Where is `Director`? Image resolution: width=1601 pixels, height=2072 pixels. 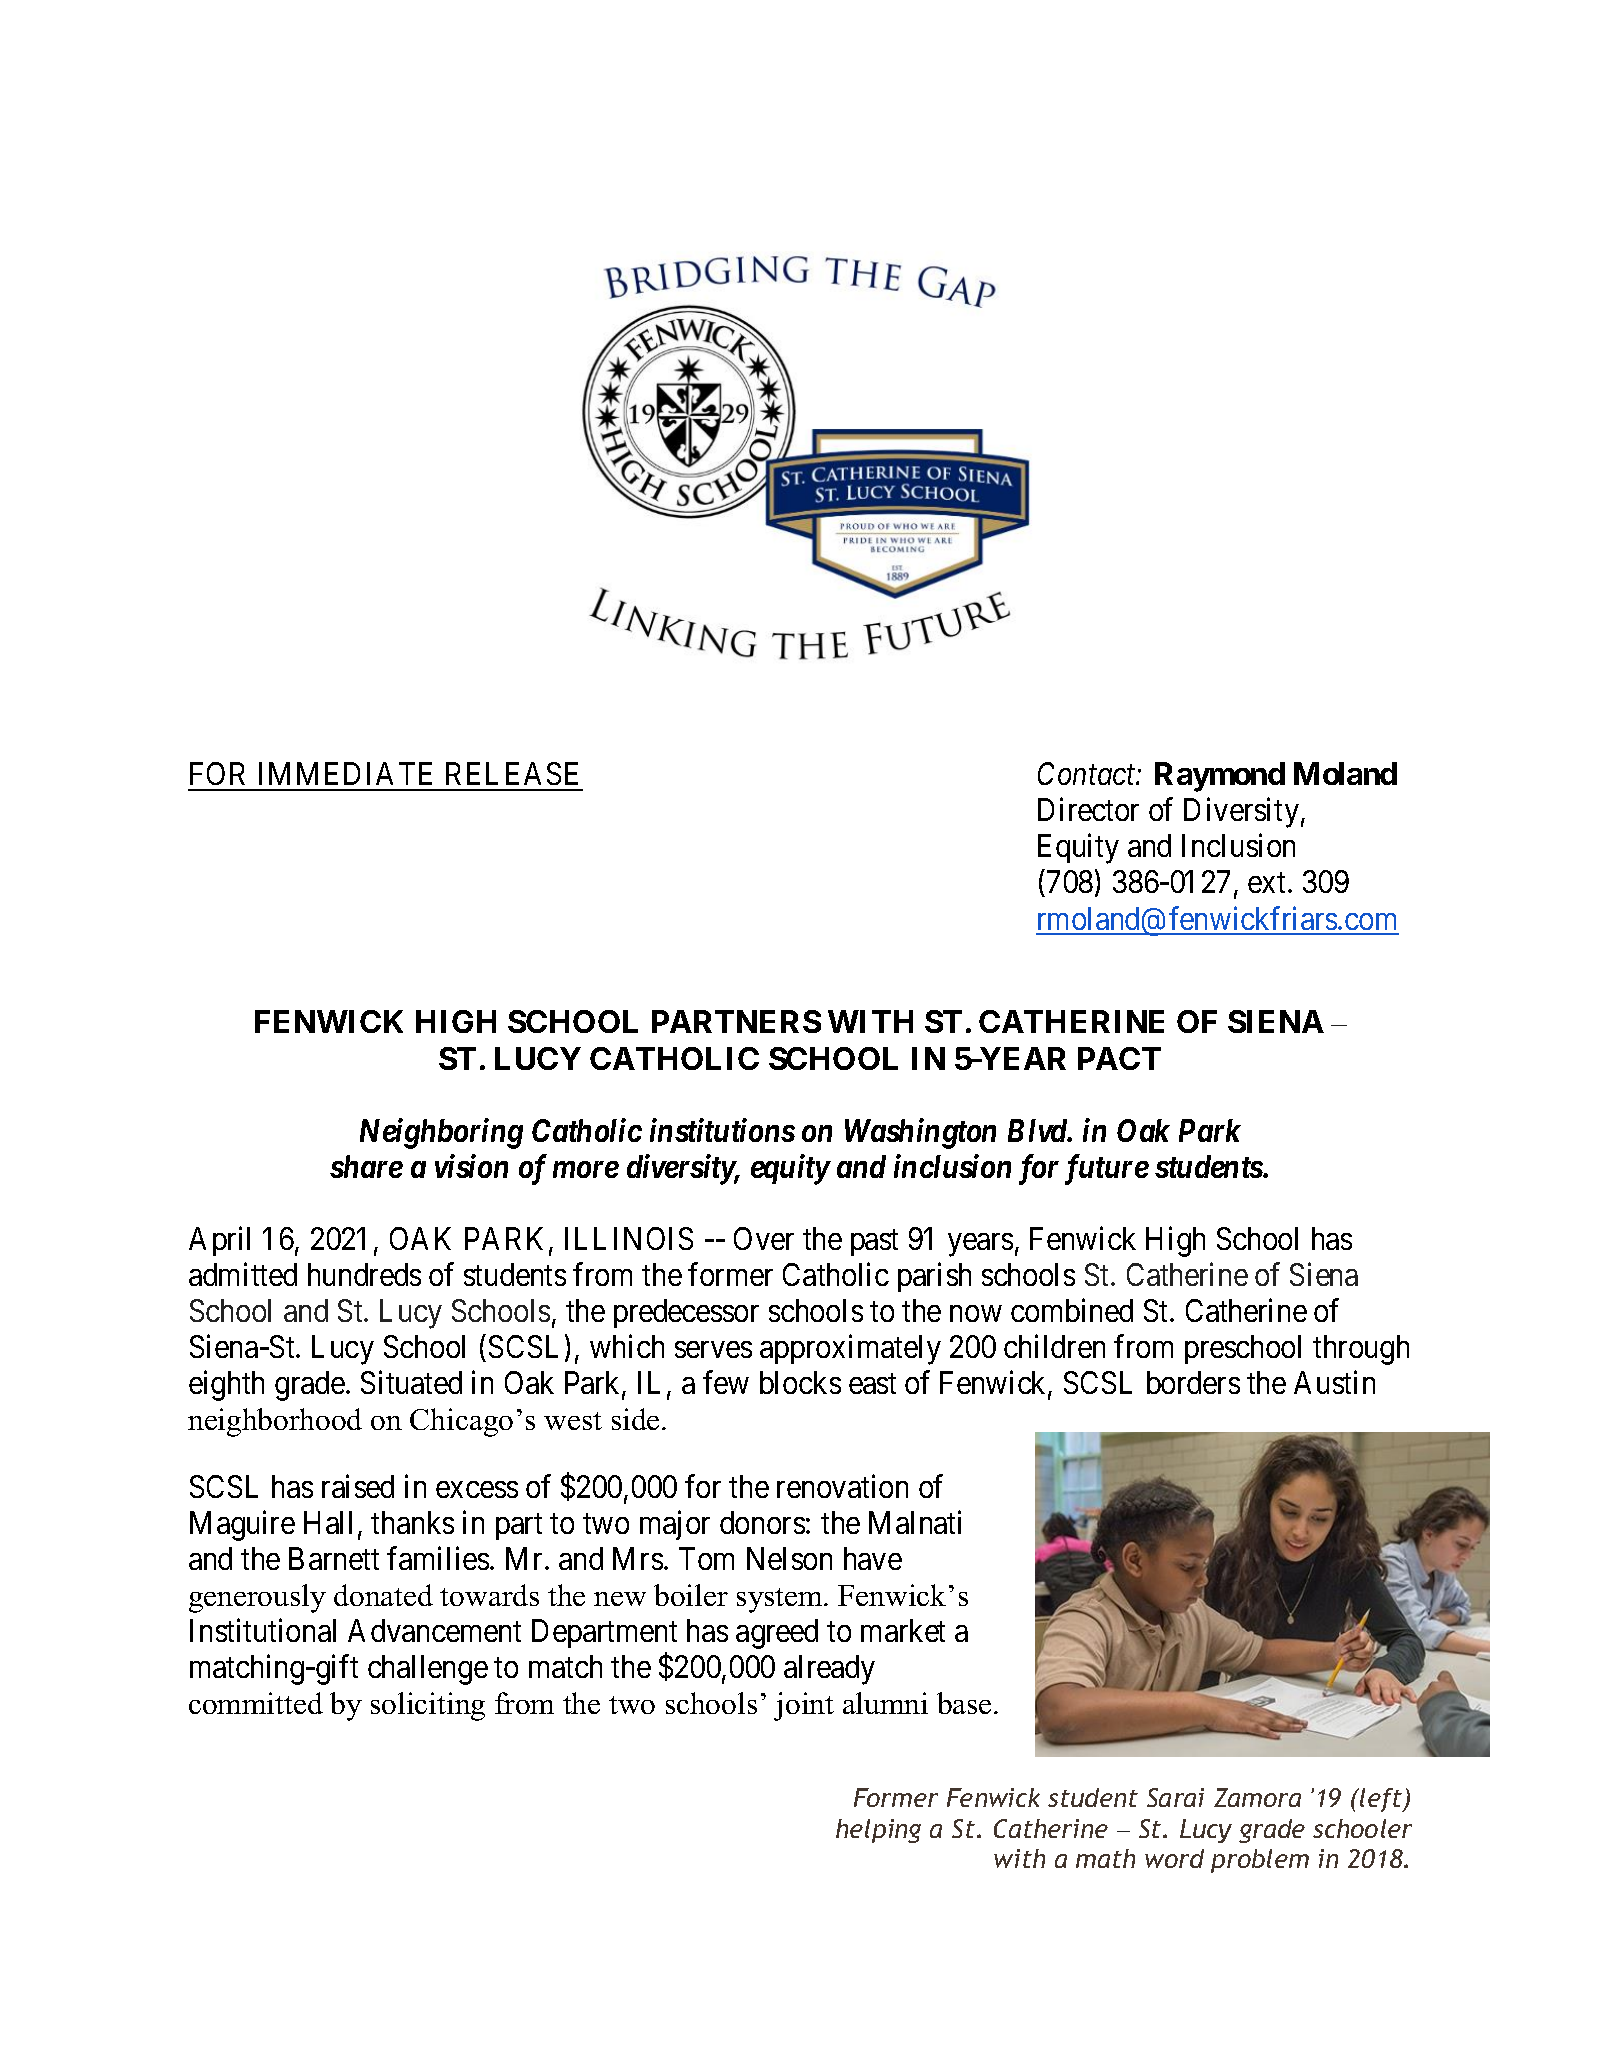 Director is located at coordinates (1088, 809).
